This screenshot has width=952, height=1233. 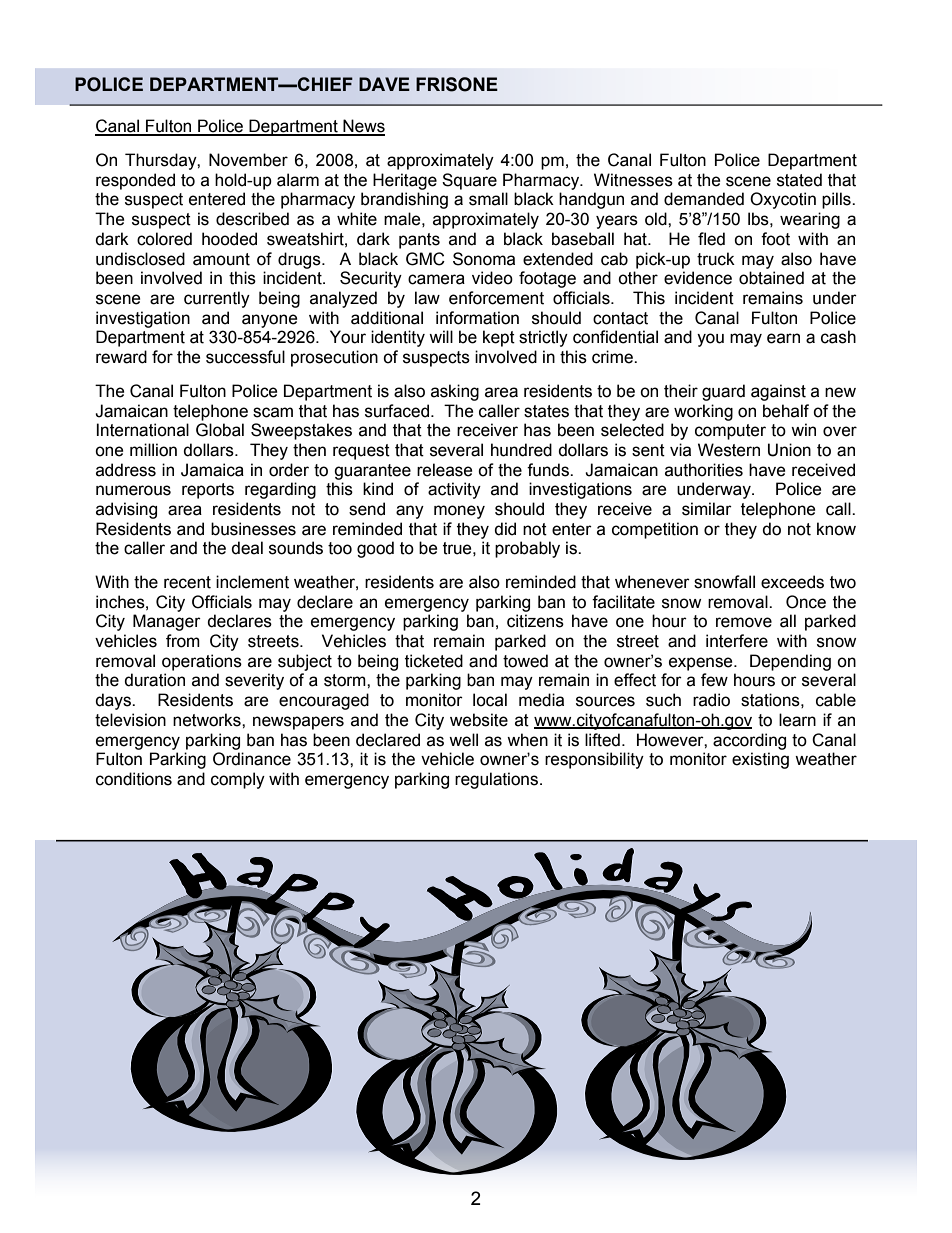 What do you see at coordinates (248, 160) in the screenshot?
I see `November` at bounding box center [248, 160].
